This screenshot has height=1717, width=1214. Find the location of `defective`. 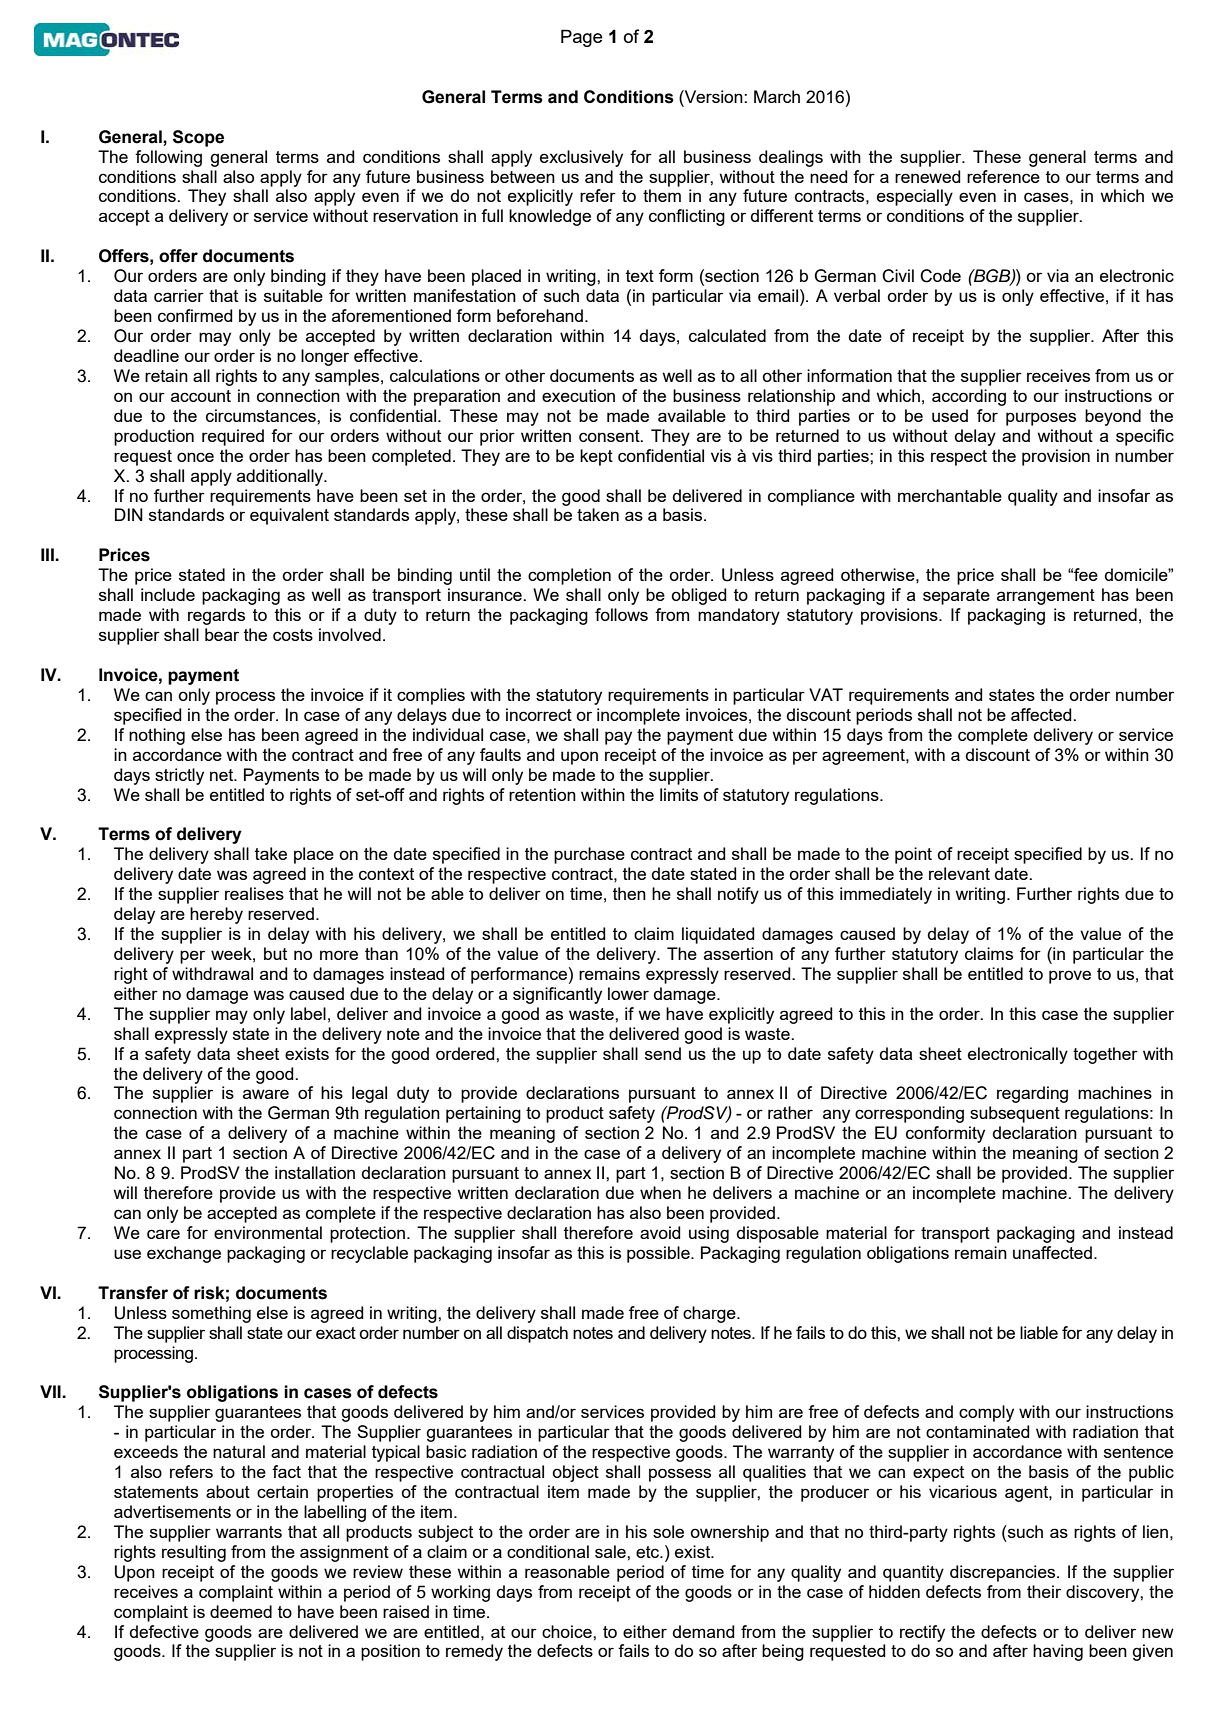

defective is located at coordinates (164, 1631).
